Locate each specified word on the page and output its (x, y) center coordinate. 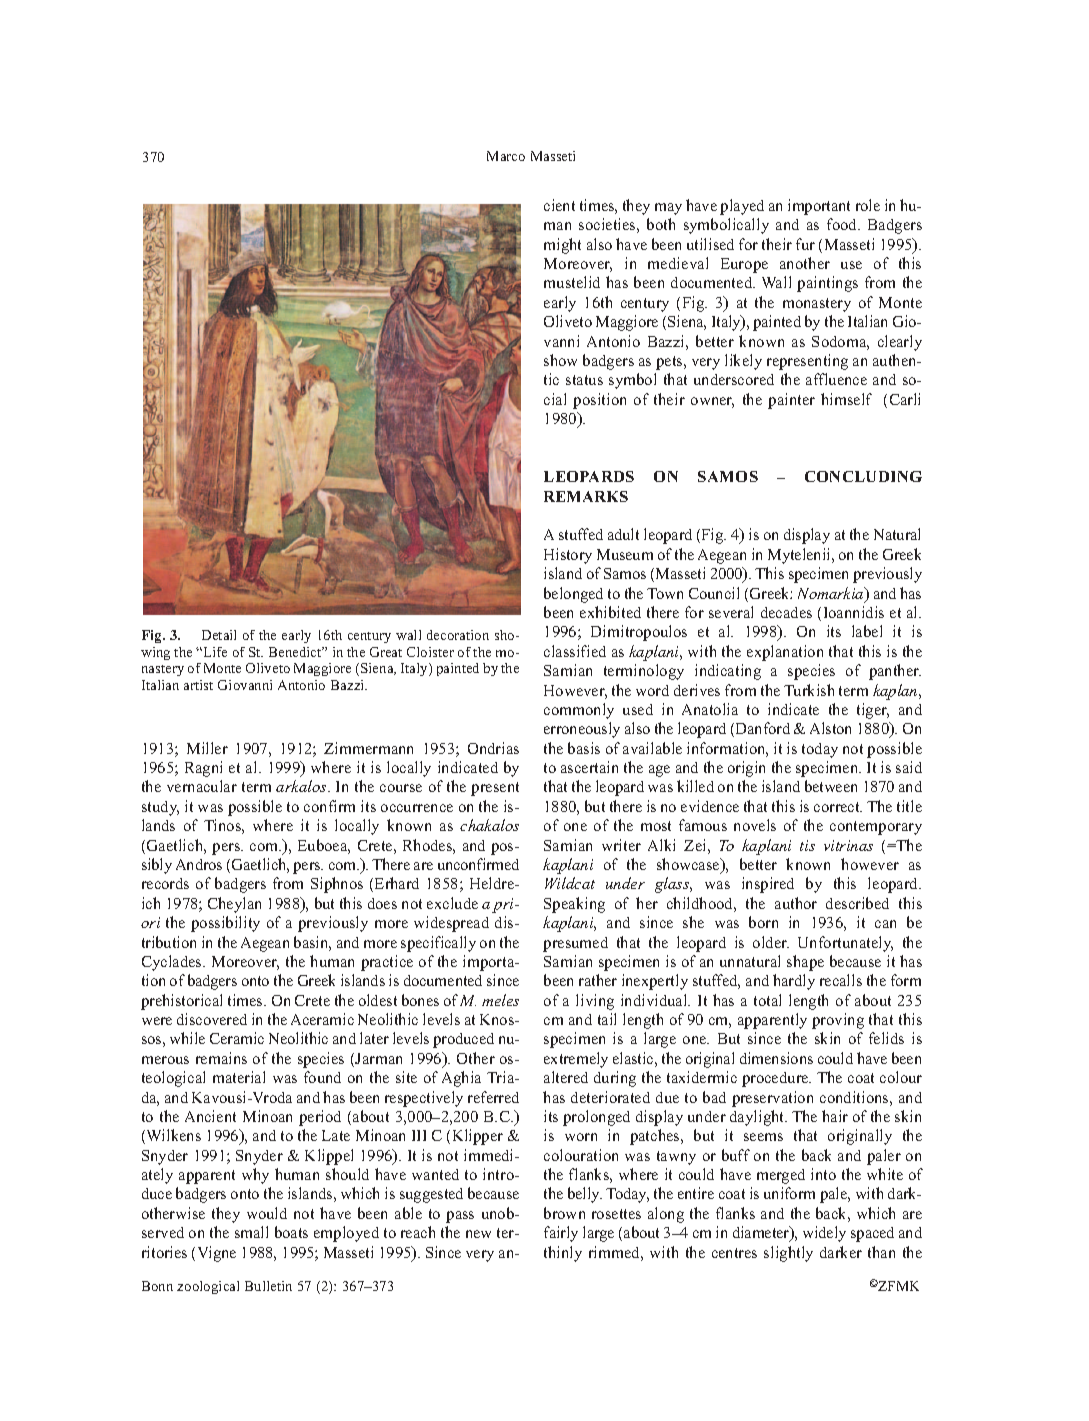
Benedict (296, 652)
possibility (225, 924)
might (562, 246)
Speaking (574, 905)
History (568, 556)
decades (786, 612)
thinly (563, 1254)
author (796, 903)
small (251, 1232)
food (843, 224)
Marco (506, 156)
